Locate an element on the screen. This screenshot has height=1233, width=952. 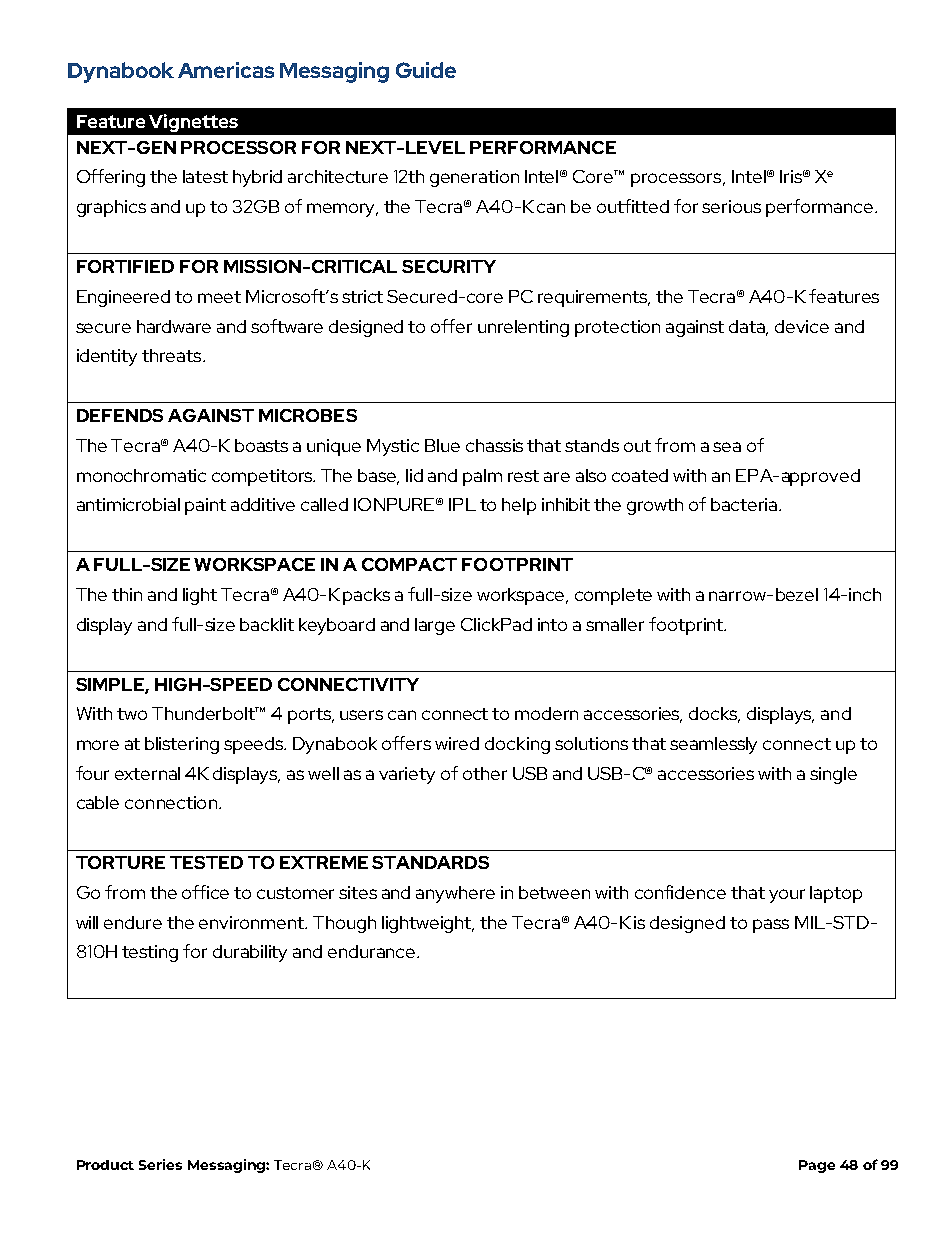
bacteria is located at coordinates (745, 504).
